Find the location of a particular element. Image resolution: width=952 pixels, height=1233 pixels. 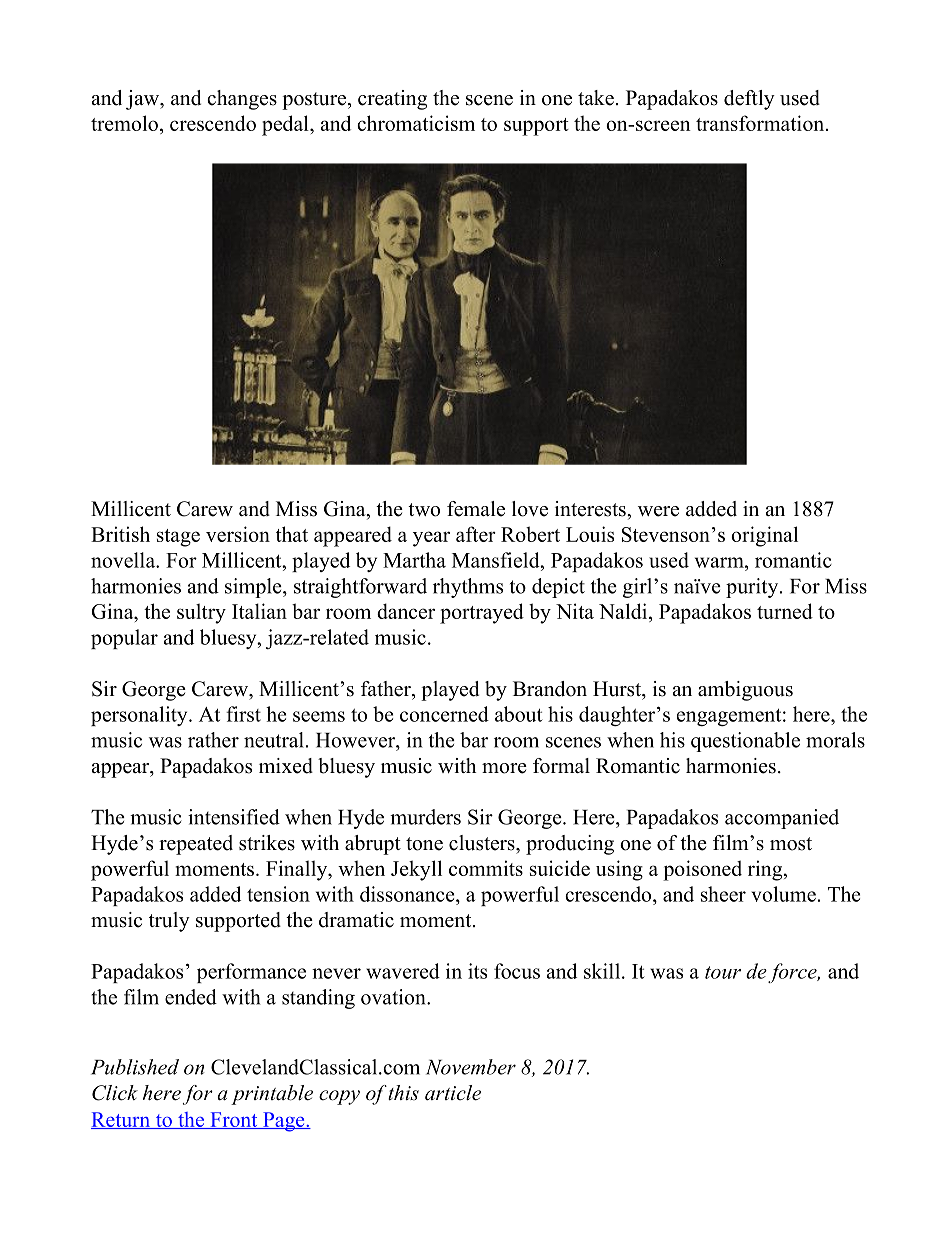

changes is located at coordinates (242, 100).
